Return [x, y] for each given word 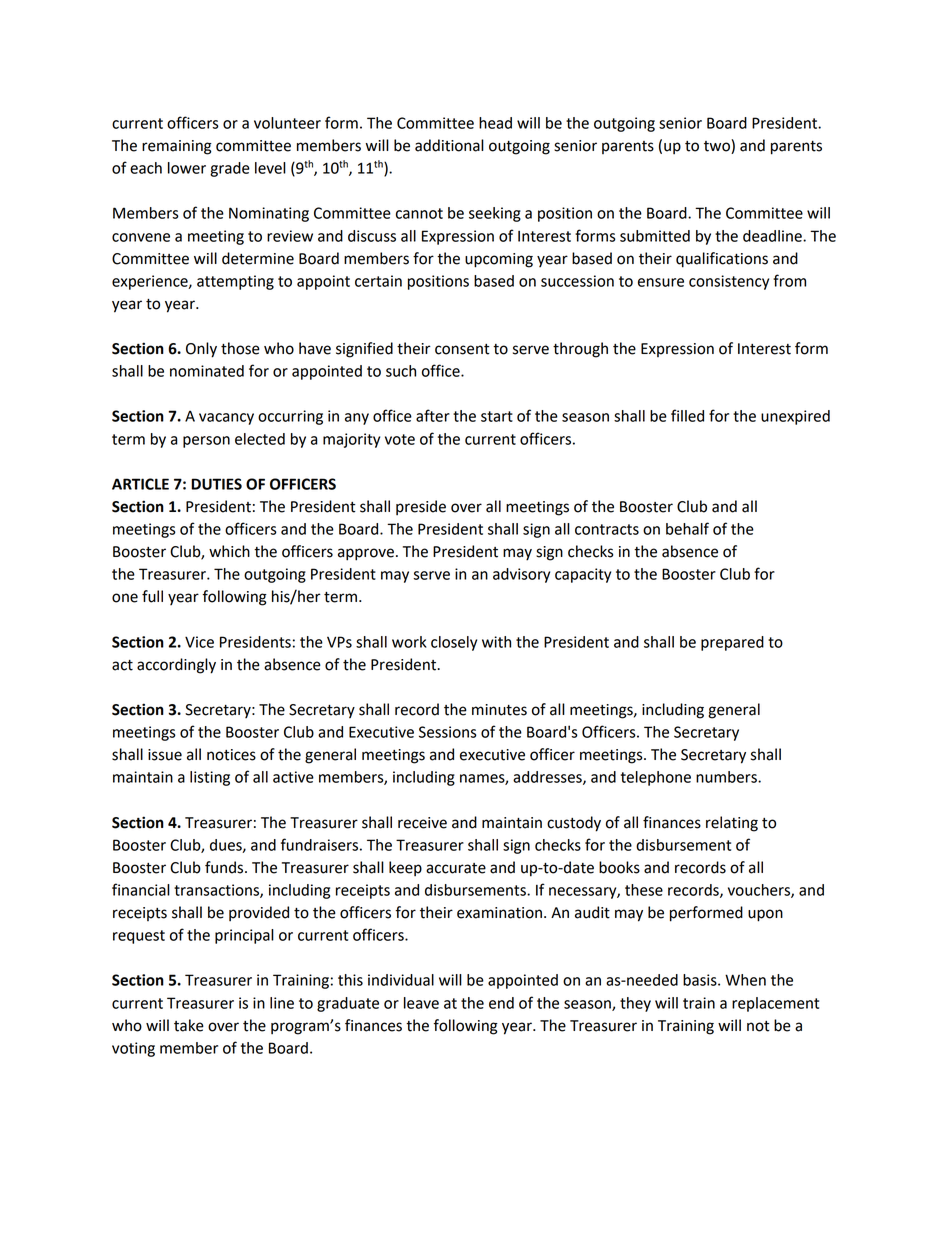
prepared [732, 643]
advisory [521, 575]
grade [230, 169]
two [718, 146]
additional [449, 145]
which [229, 551]
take [189, 1025]
